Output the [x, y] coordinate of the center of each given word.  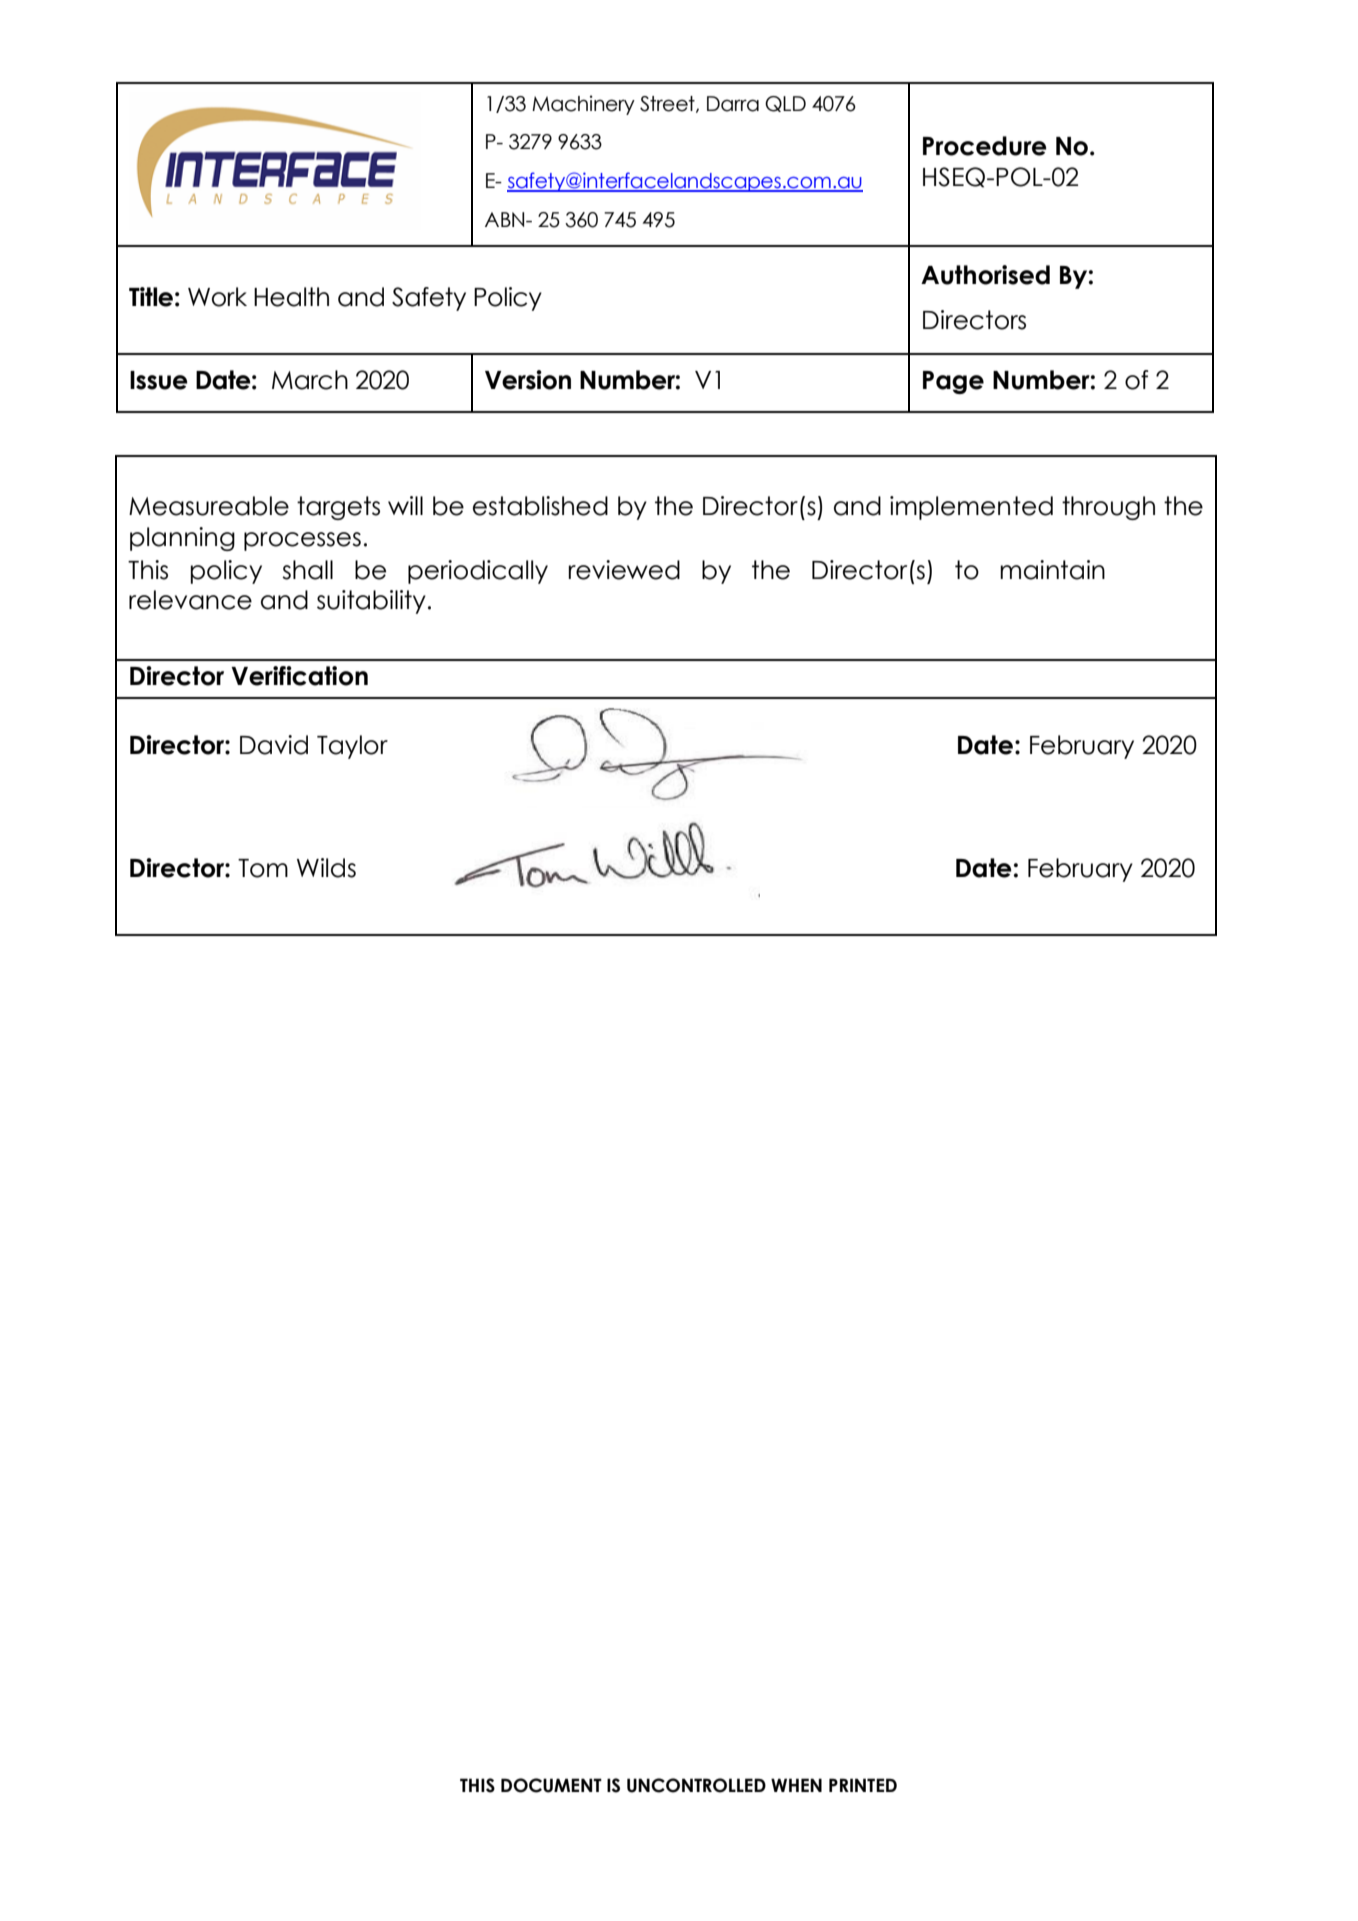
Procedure [985, 146]
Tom [263, 868]
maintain [1052, 570]
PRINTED [863, 1785]
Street [668, 104]
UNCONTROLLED [696, 1785]
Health [291, 297]
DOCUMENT [551, 1785]
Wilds [326, 868]
